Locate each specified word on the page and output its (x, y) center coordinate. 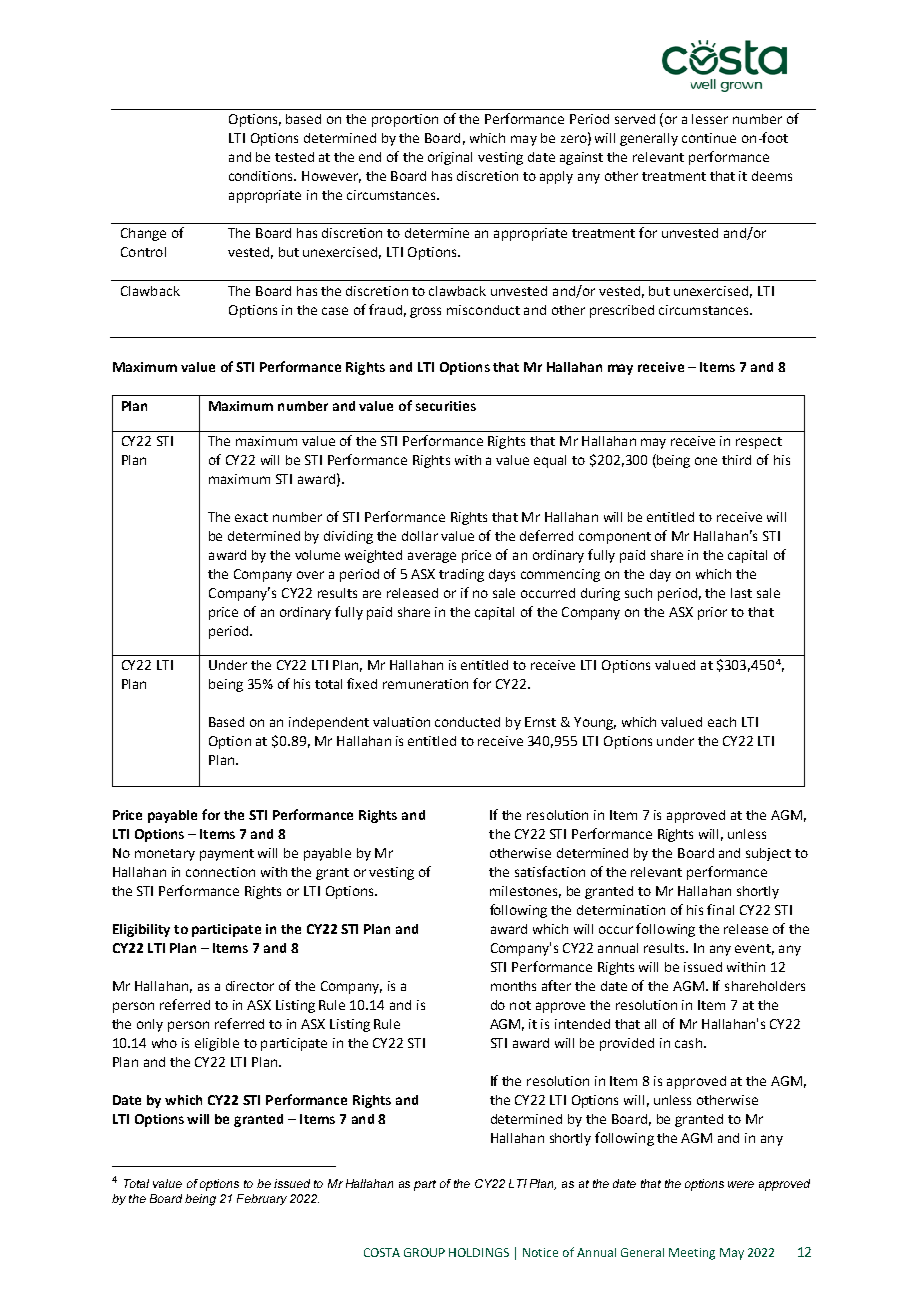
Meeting (692, 1254)
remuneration (425, 684)
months (513, 986)
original (450, 158)
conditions (262, 176)
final (720, 909)
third (736, 460)
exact (251, 517)
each (722, 722)
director (250, 986)
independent (329, 723)
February (262, 1199)
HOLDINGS (479, 1252)
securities (446, 406)
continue (709, 138)
